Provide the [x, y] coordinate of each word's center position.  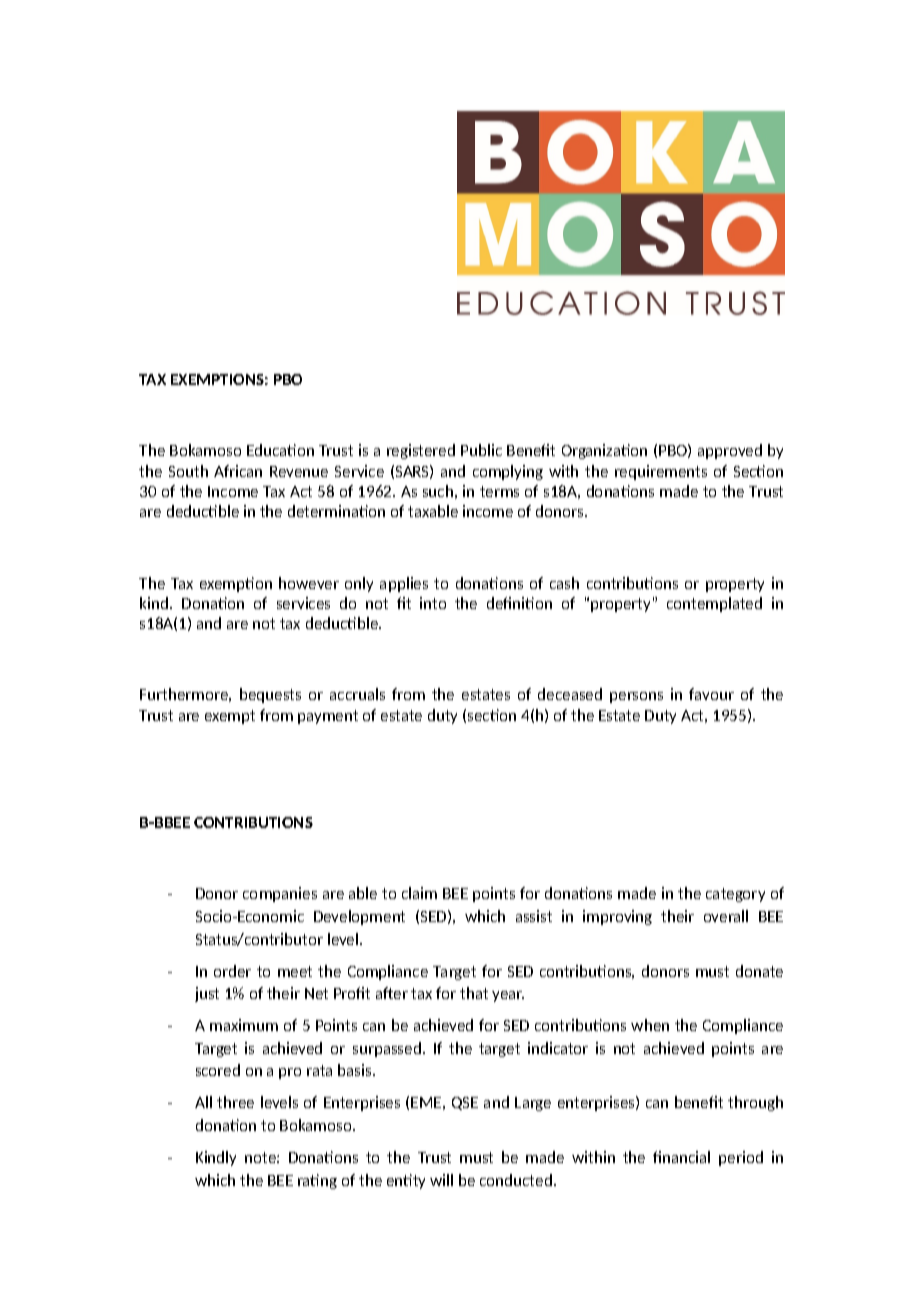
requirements [661, 472]
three [235, 1102]
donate [759, 971]
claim [419, 893]
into [433, 603]
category [735, 895]
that [474, 993]
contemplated [714, 604]
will [441, 1180]
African [238, 471]
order [232, 971]
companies [280, 894]
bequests [270, 695]
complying [508, 472]
